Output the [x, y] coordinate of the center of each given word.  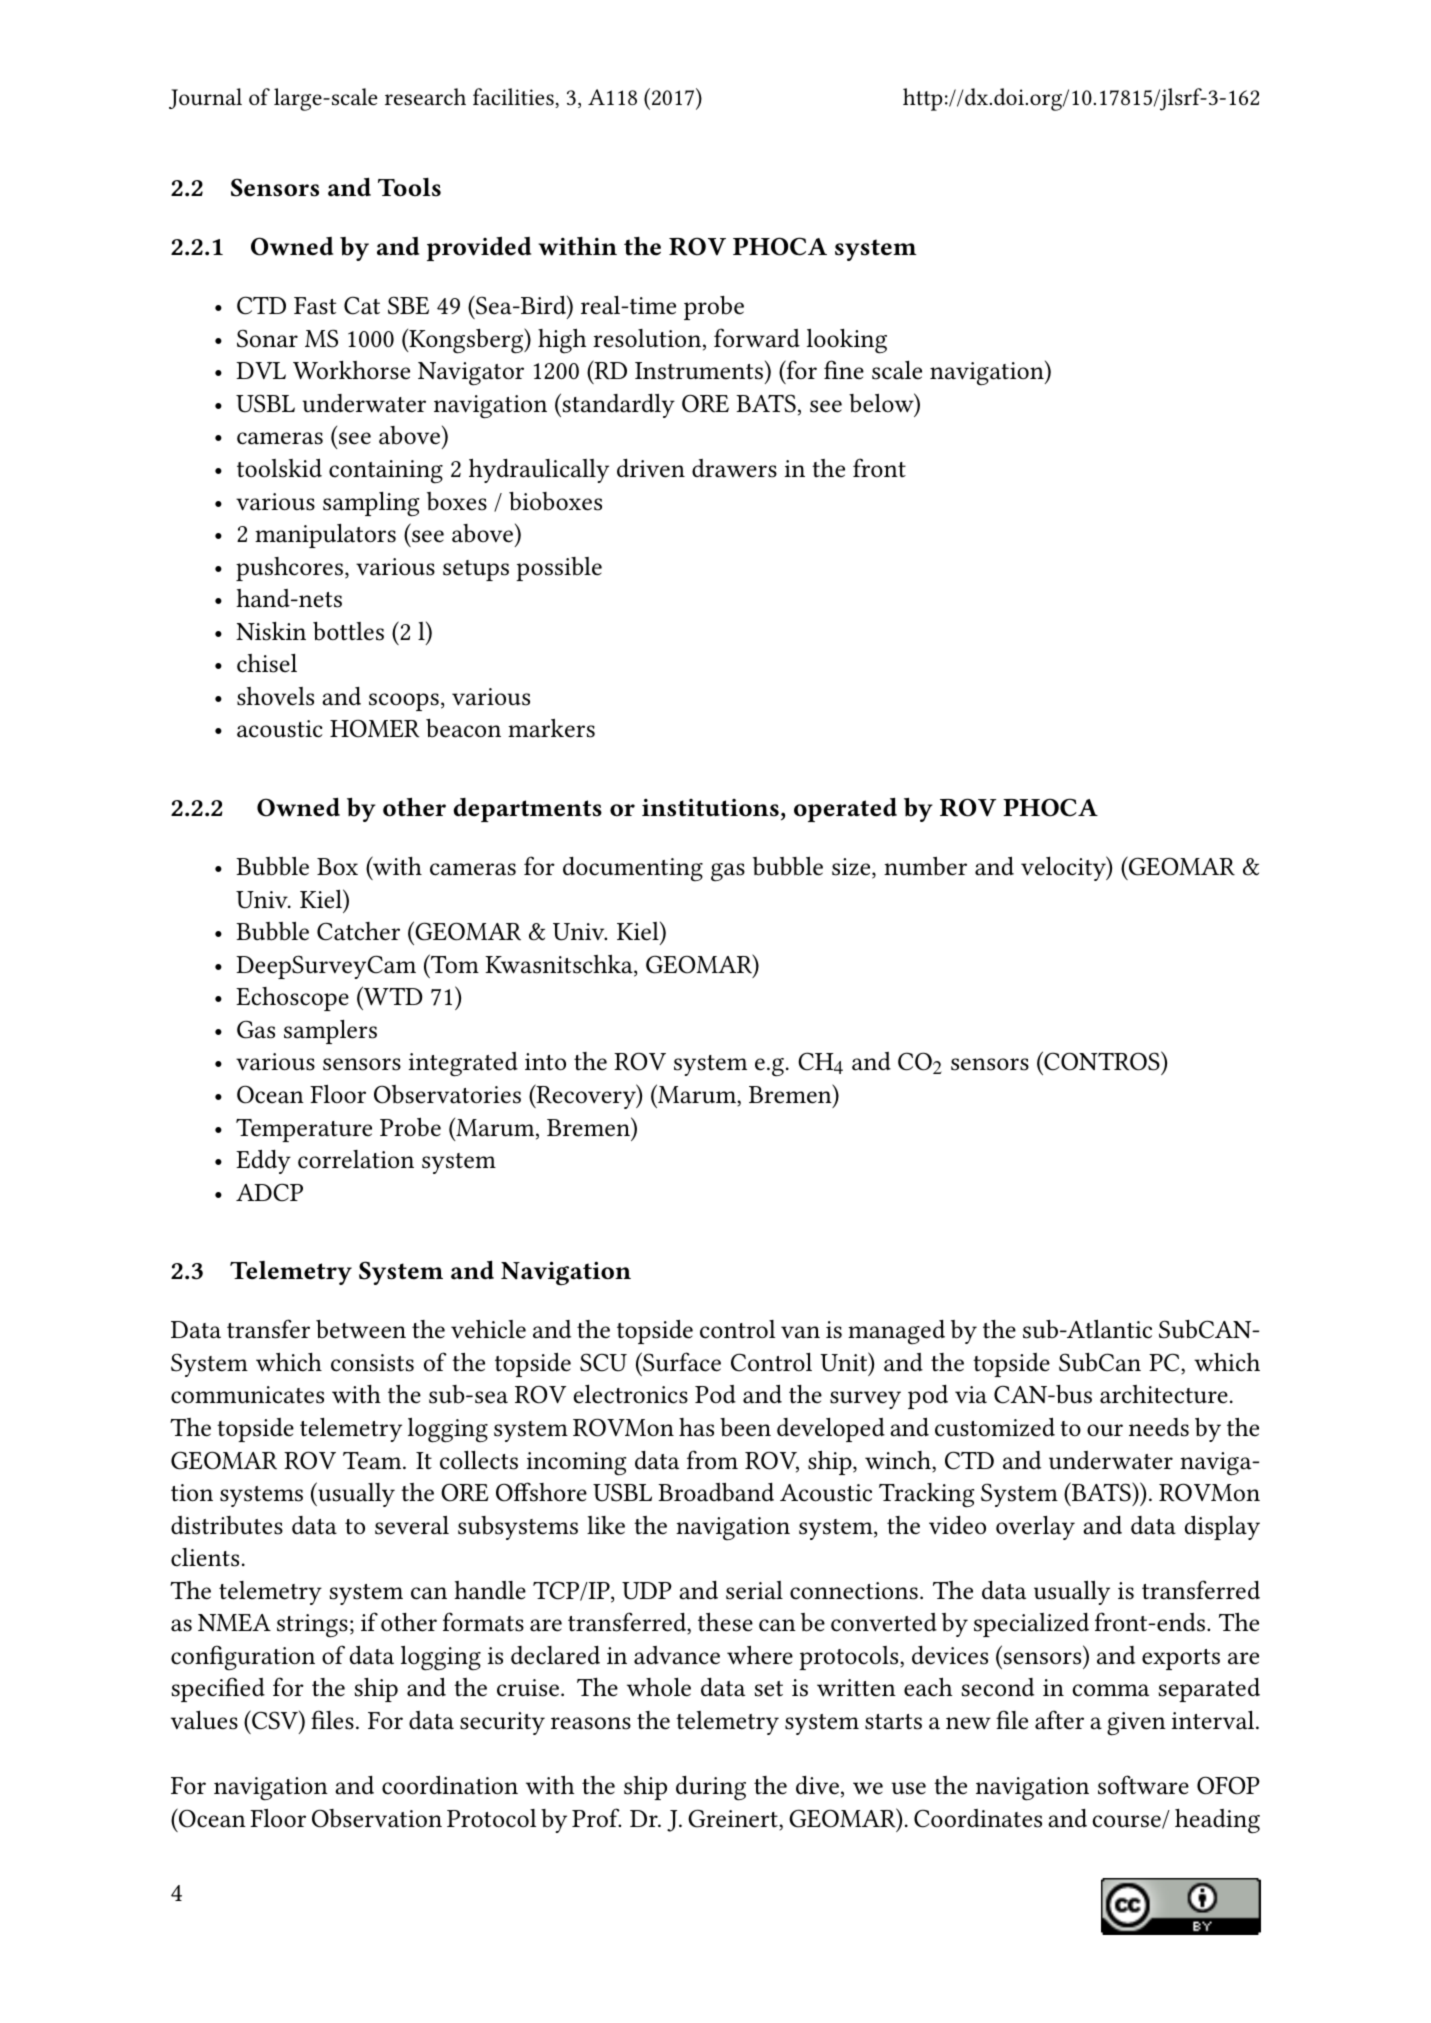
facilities [514, 98]
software [1143, 1785]
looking [847, 341]
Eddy [263, 1162]
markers [551, 728]
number [925, 866]
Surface [681, 1362]
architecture [1164, 1394]
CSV [275, 1720]
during [711, 1788]
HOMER [375, 728]
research [425, 97]
